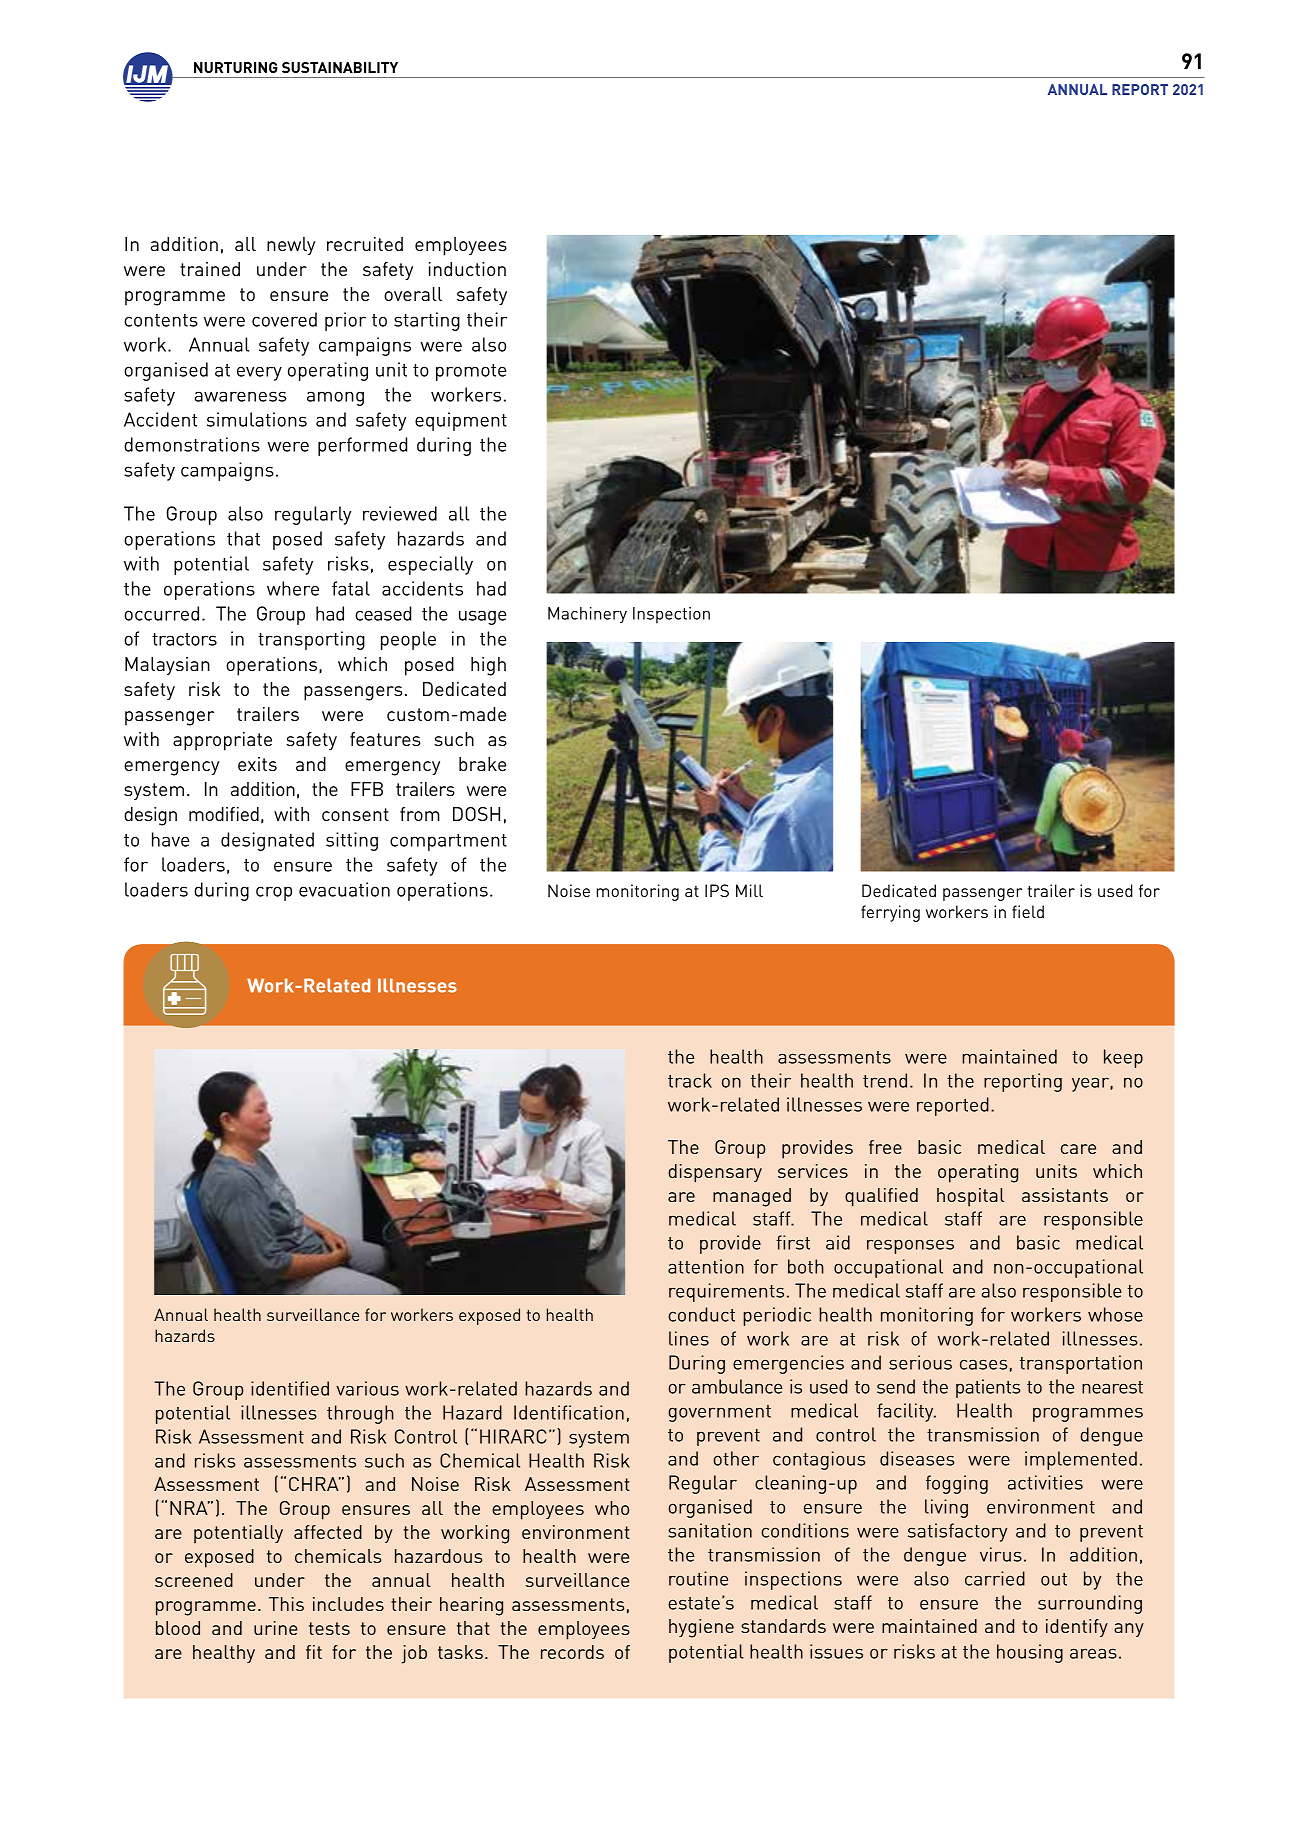 Image resolution: width=1298 pixels, height=1835 pixels. I want to click on hygiene, so click(701, 1628).
